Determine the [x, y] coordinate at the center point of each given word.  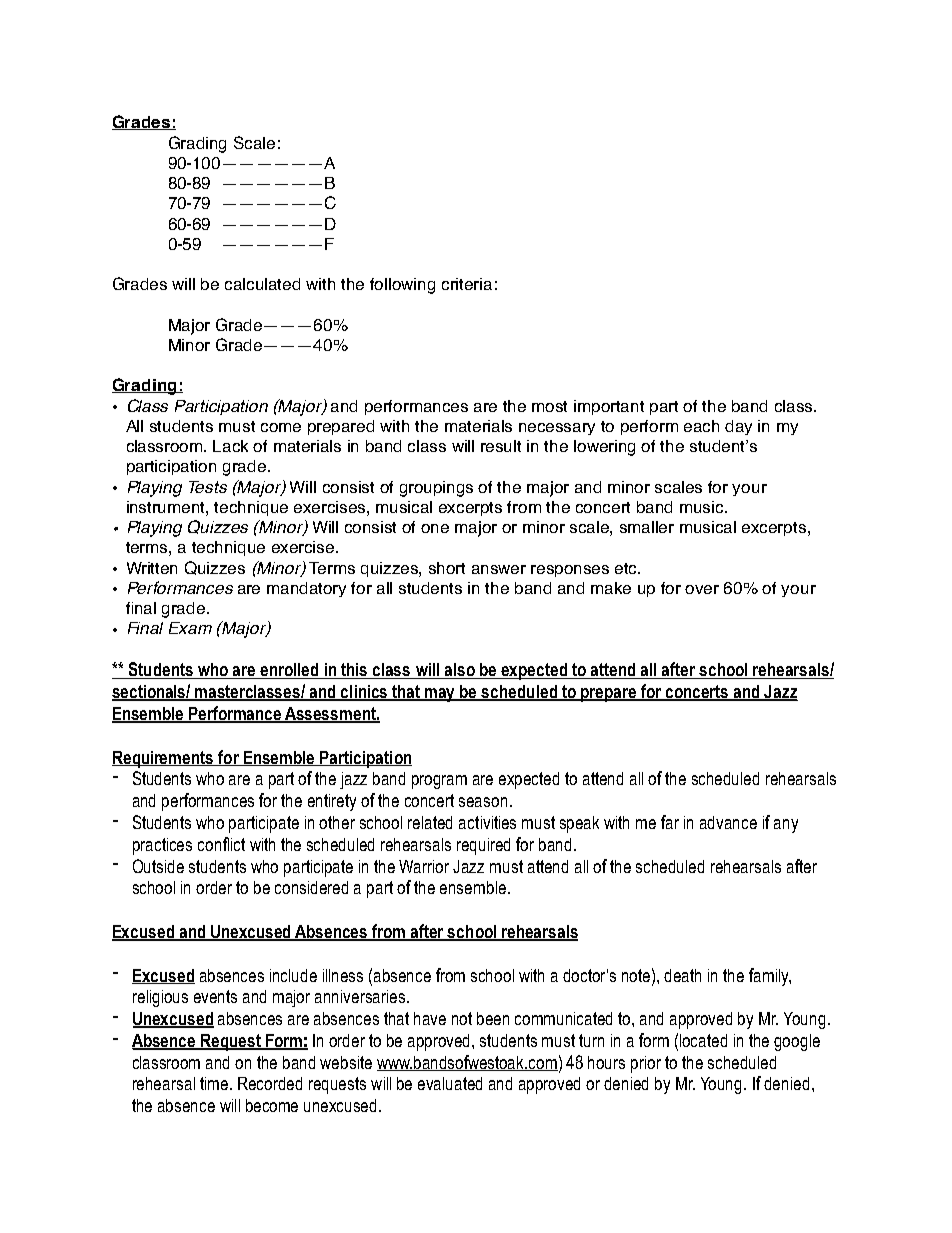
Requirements [164, 759]
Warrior [424, 866]
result [501, 446]
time [215, 1083]
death [682, 975]
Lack [230, 446]
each [701, 426]
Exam [190, 628]
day [738, 427]
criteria [467, 284]
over [702, 589]
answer [499, 569]
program [439, 782]
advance [728, 822]
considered [311, 887]
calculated [262, 284]
